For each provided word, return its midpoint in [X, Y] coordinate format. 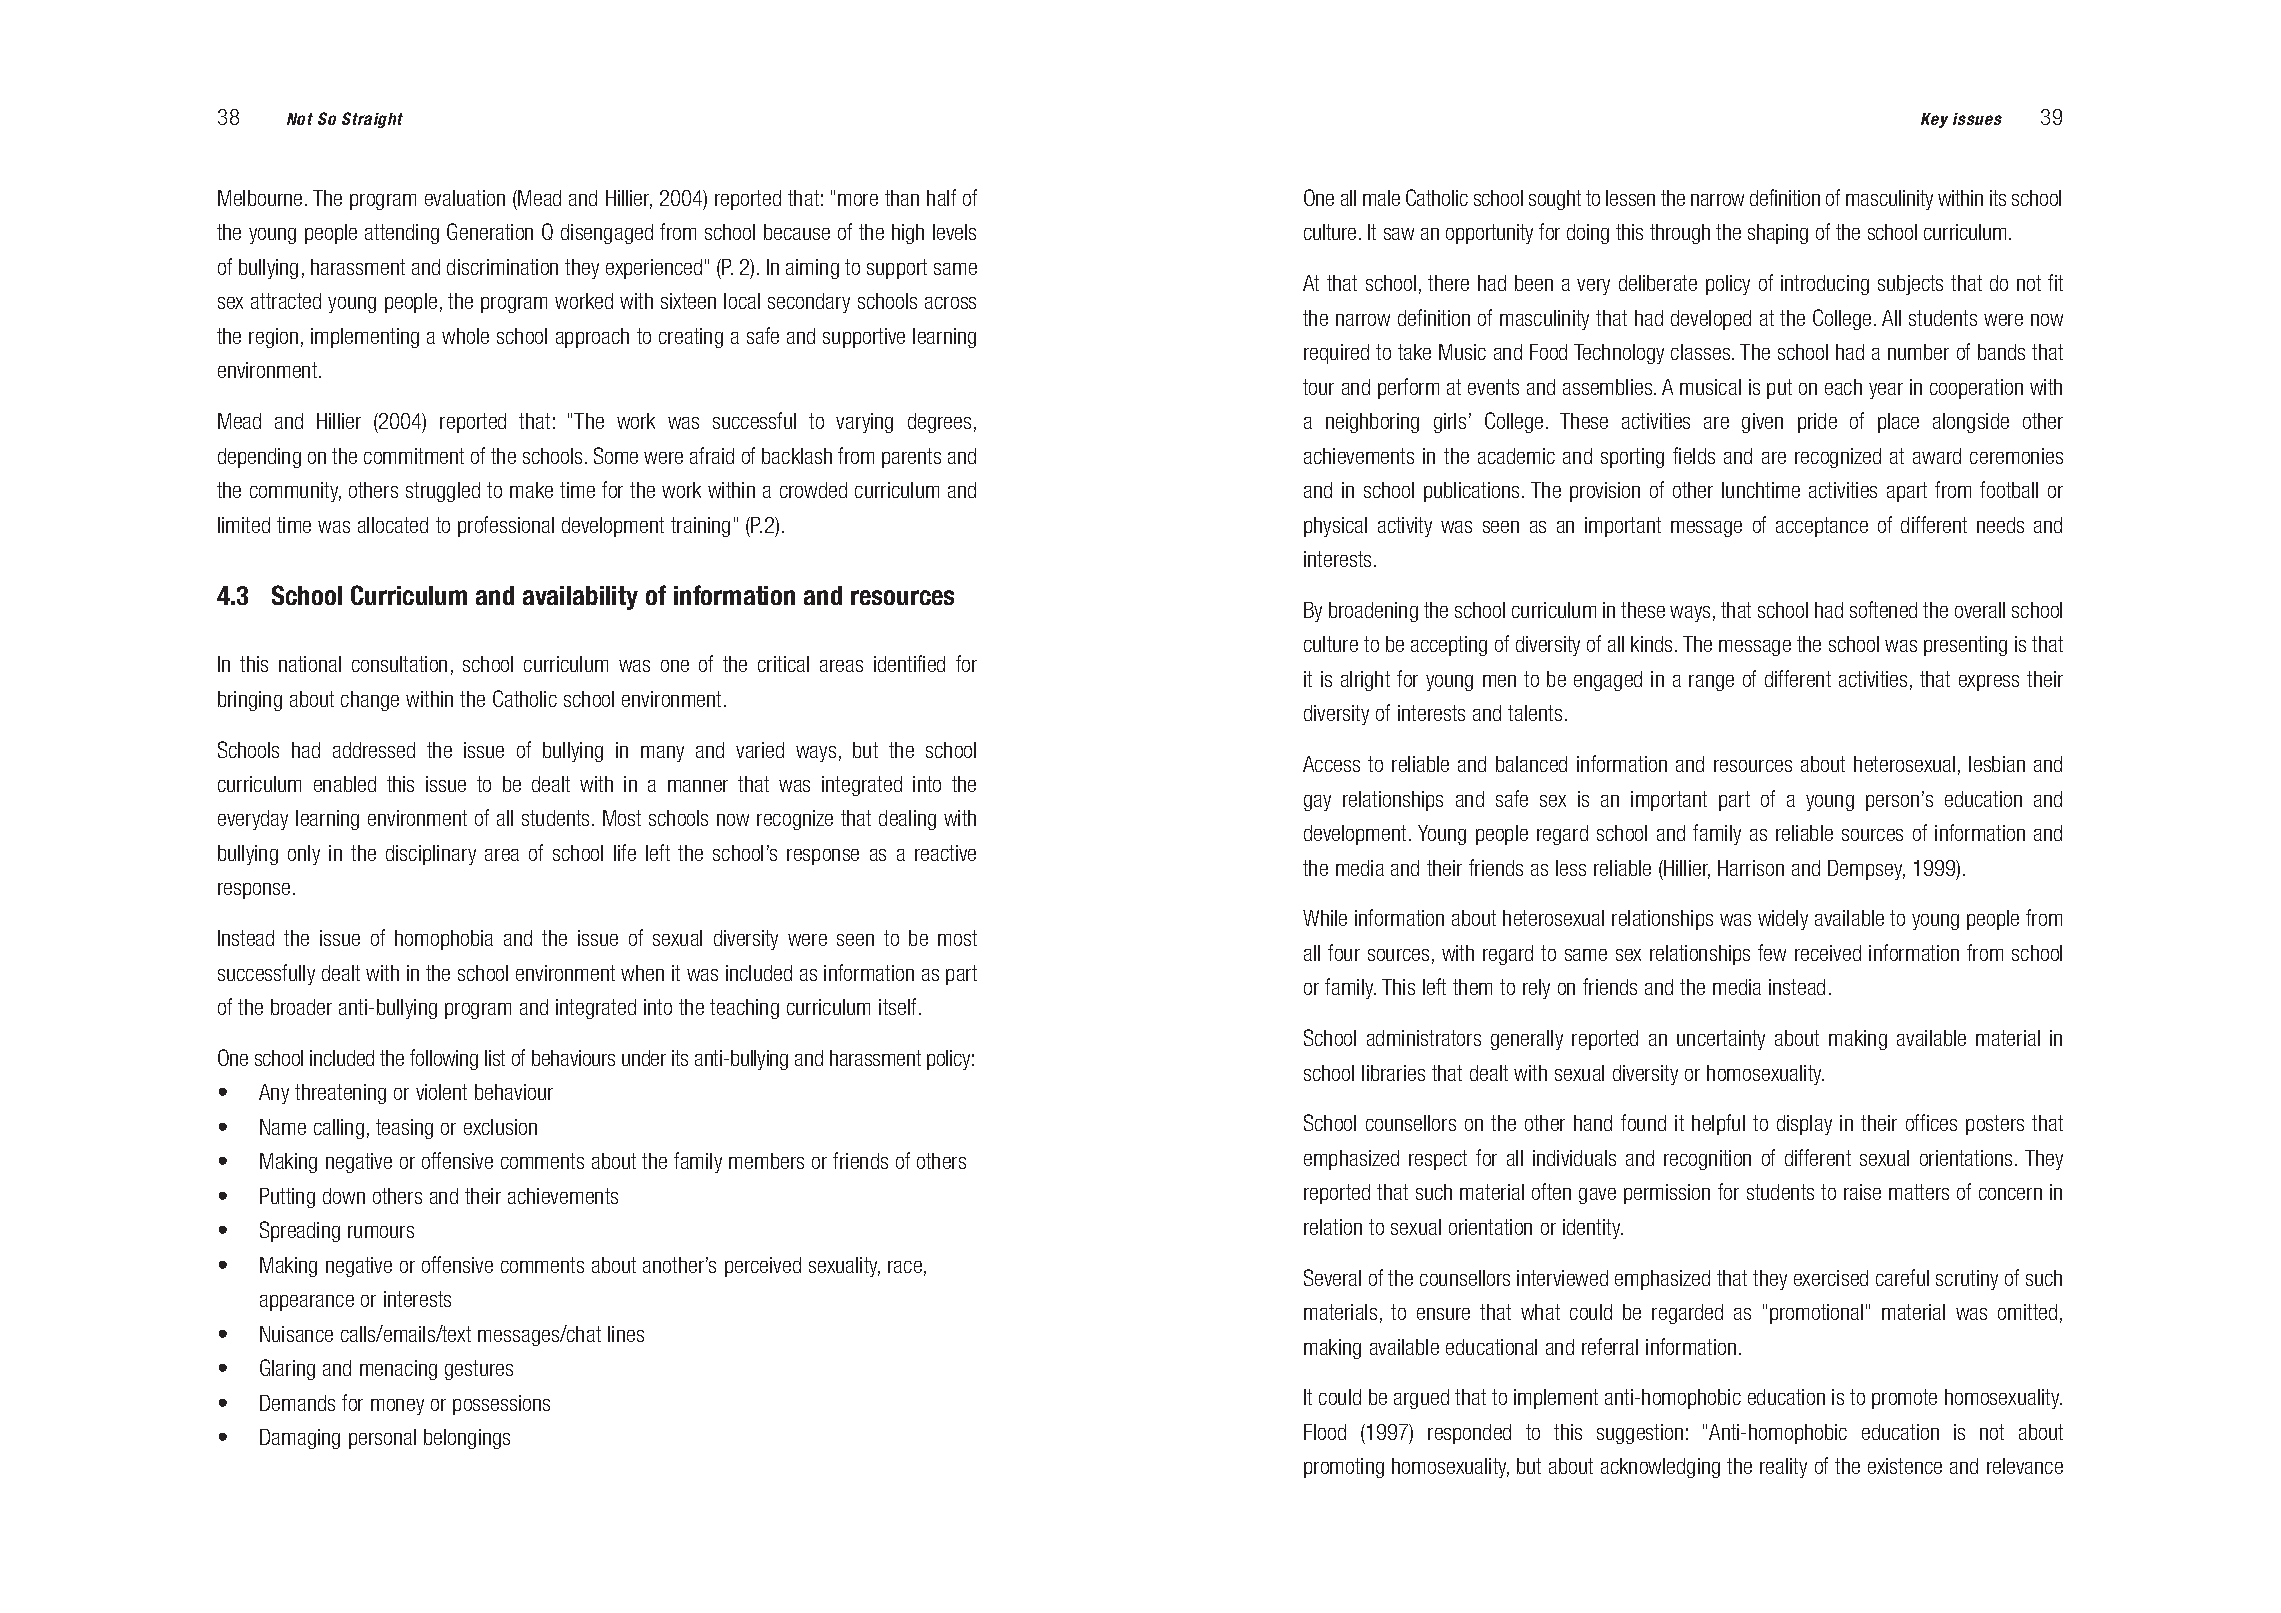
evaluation [465, 198]
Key [1934, 120]
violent [441, 1092]
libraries [1393, 1073]
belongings [467, 1439]
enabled [345, 784]
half [941, 197]
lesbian [1997, 764]
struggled [443, 492]
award [1937, 456]
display [1804, 1125]
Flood [1325, 1432]
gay [1317, 803]
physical [1335, 527]
